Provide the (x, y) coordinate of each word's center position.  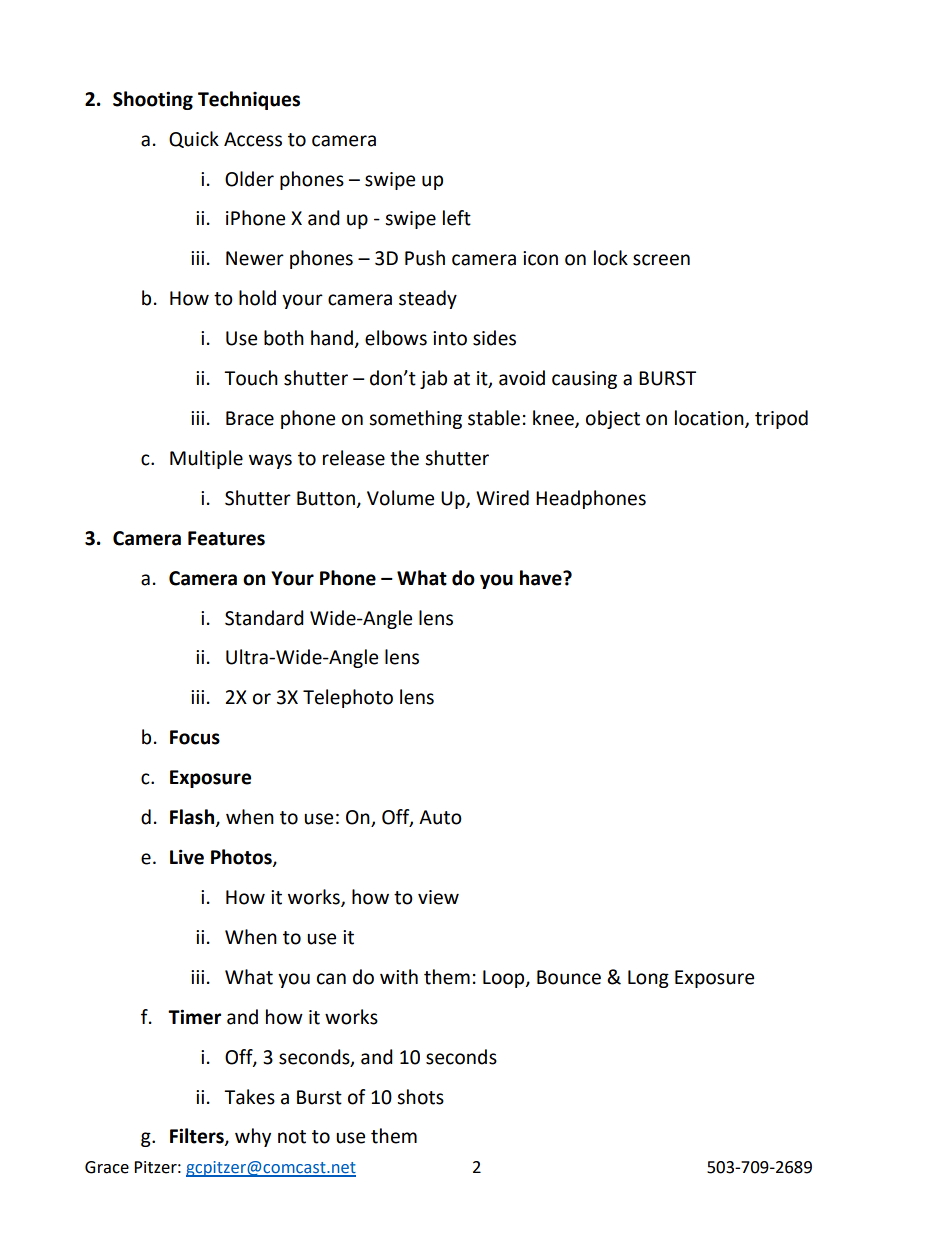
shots (420, 1097)
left (457, 218)
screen (661, 260)
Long (648, 979)
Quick (194, 139)
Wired (502, 498)
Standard (264, 618)
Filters (198, 1137)
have (542, 578)
